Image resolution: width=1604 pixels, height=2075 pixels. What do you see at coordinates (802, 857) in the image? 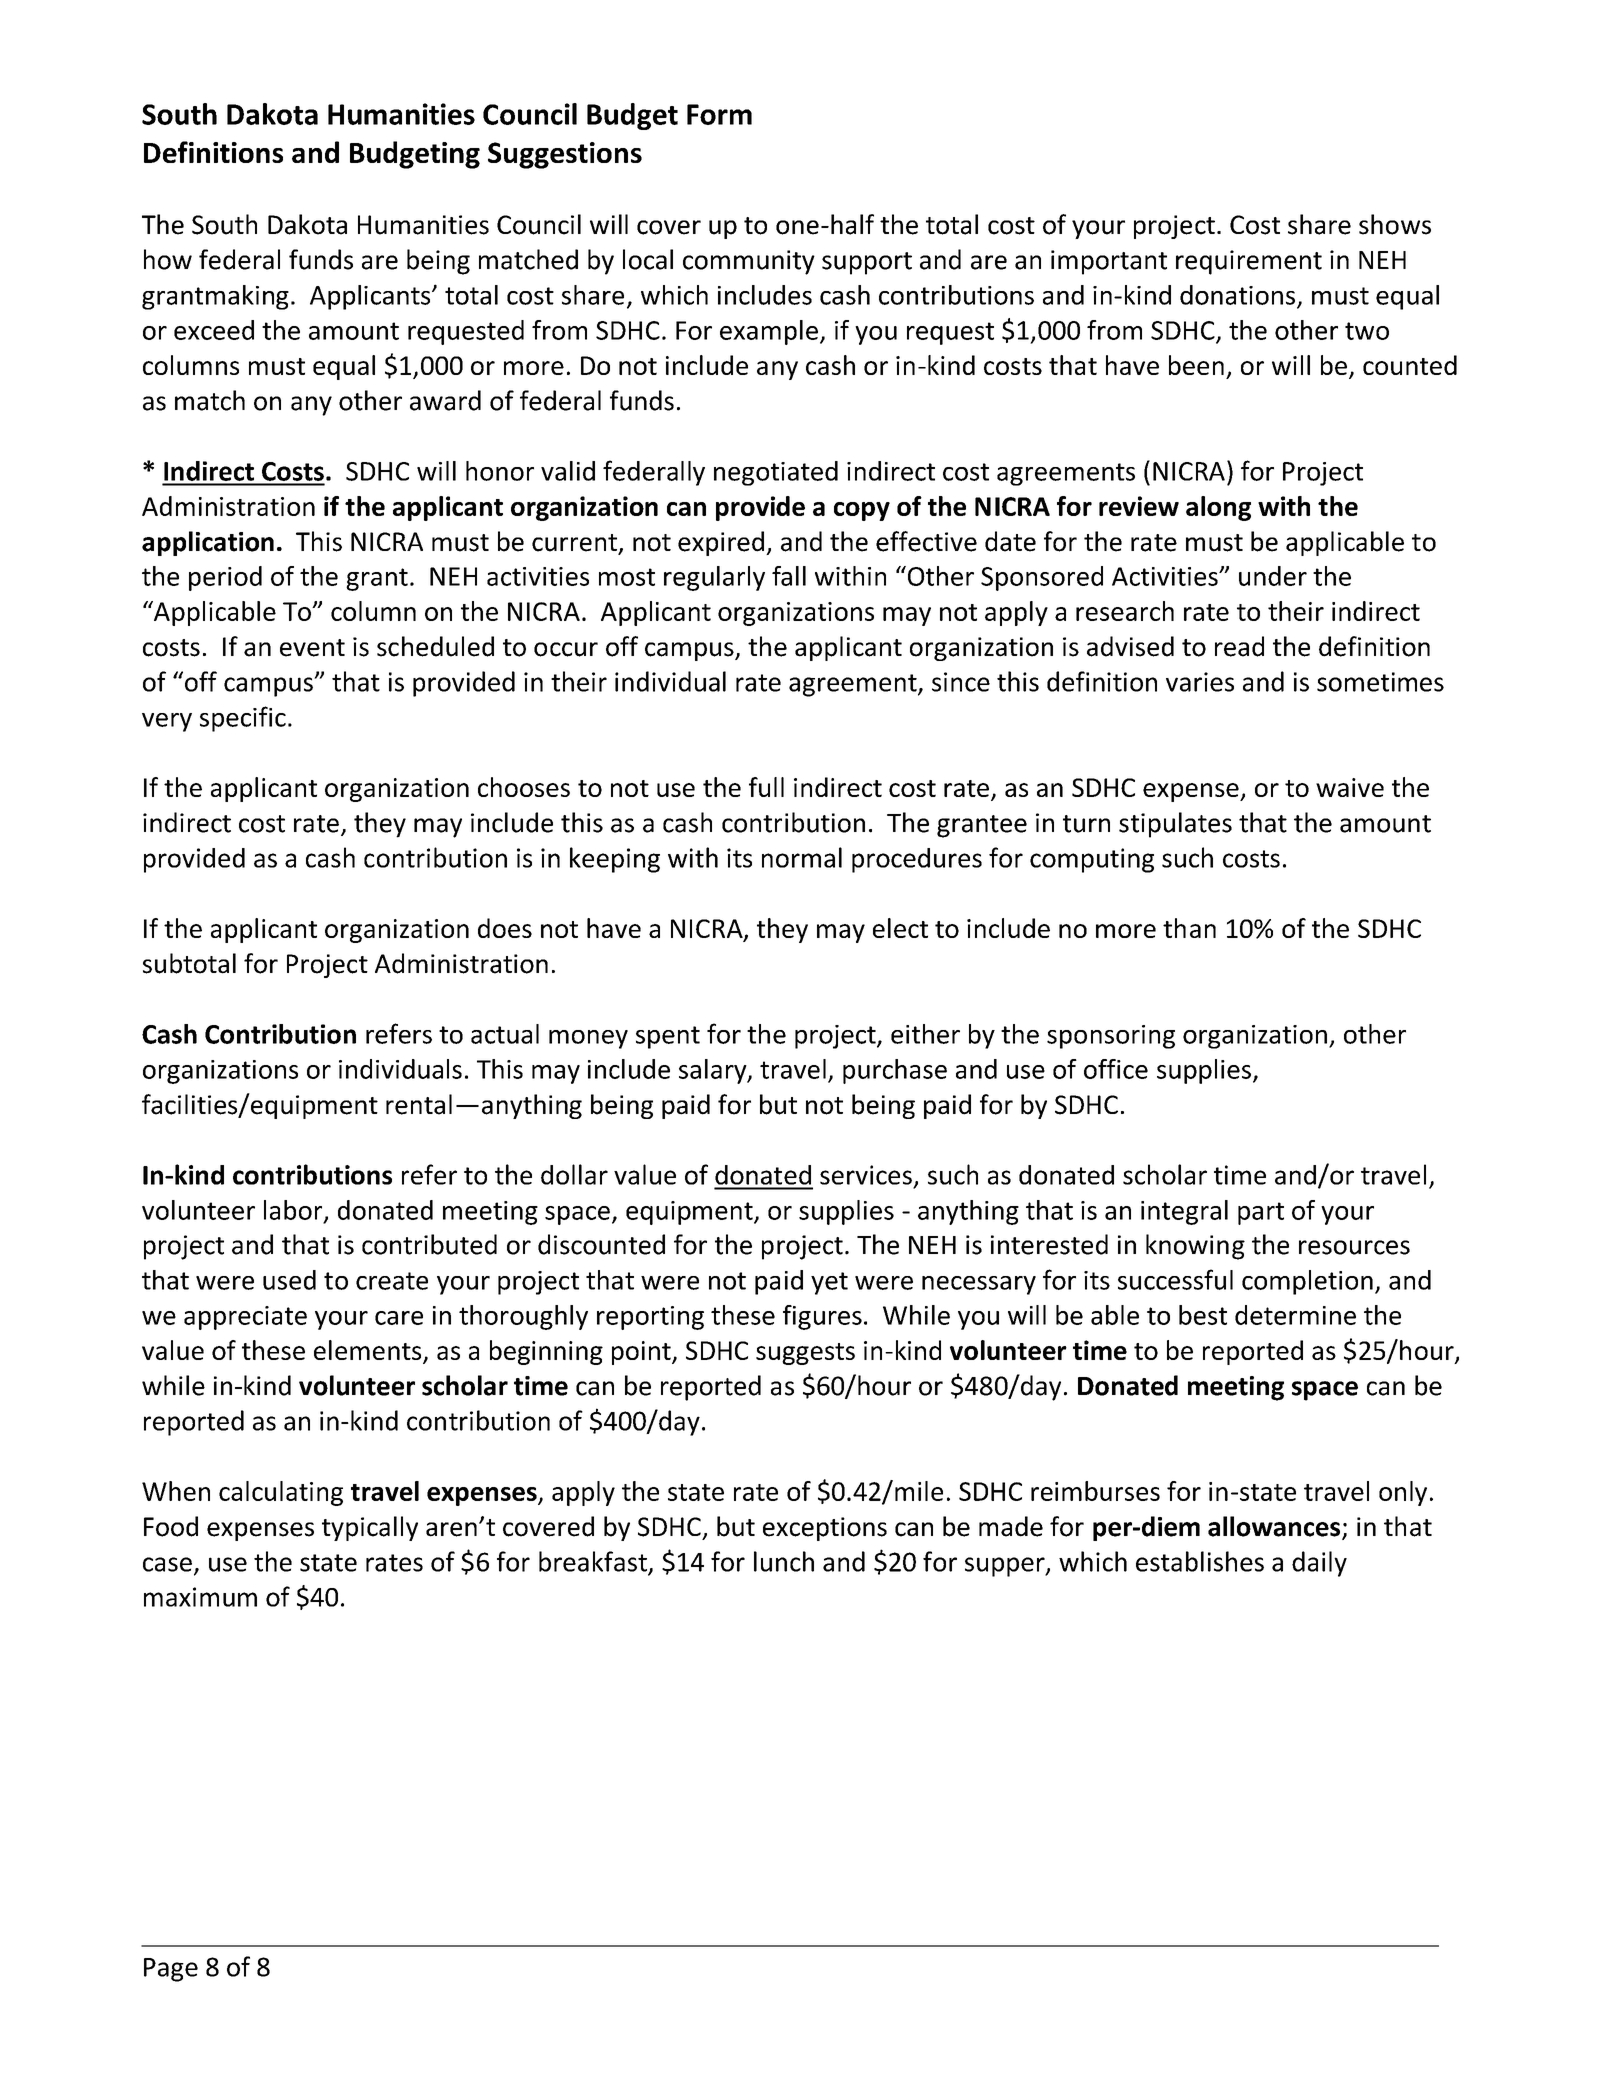
I see `normal` at bounding box center [802, 857].
